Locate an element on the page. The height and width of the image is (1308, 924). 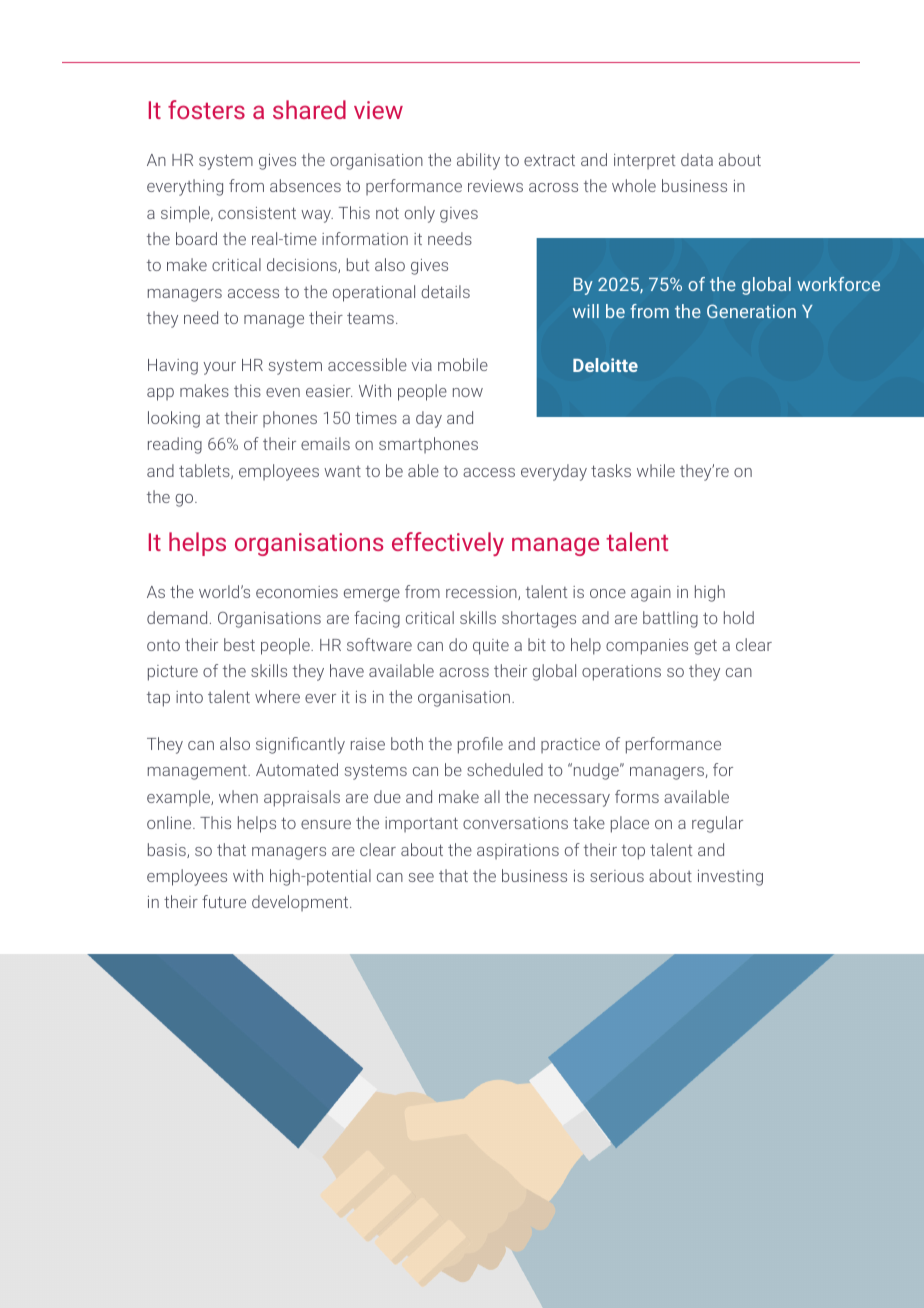
effectively is located at coordinates (448, 544).
